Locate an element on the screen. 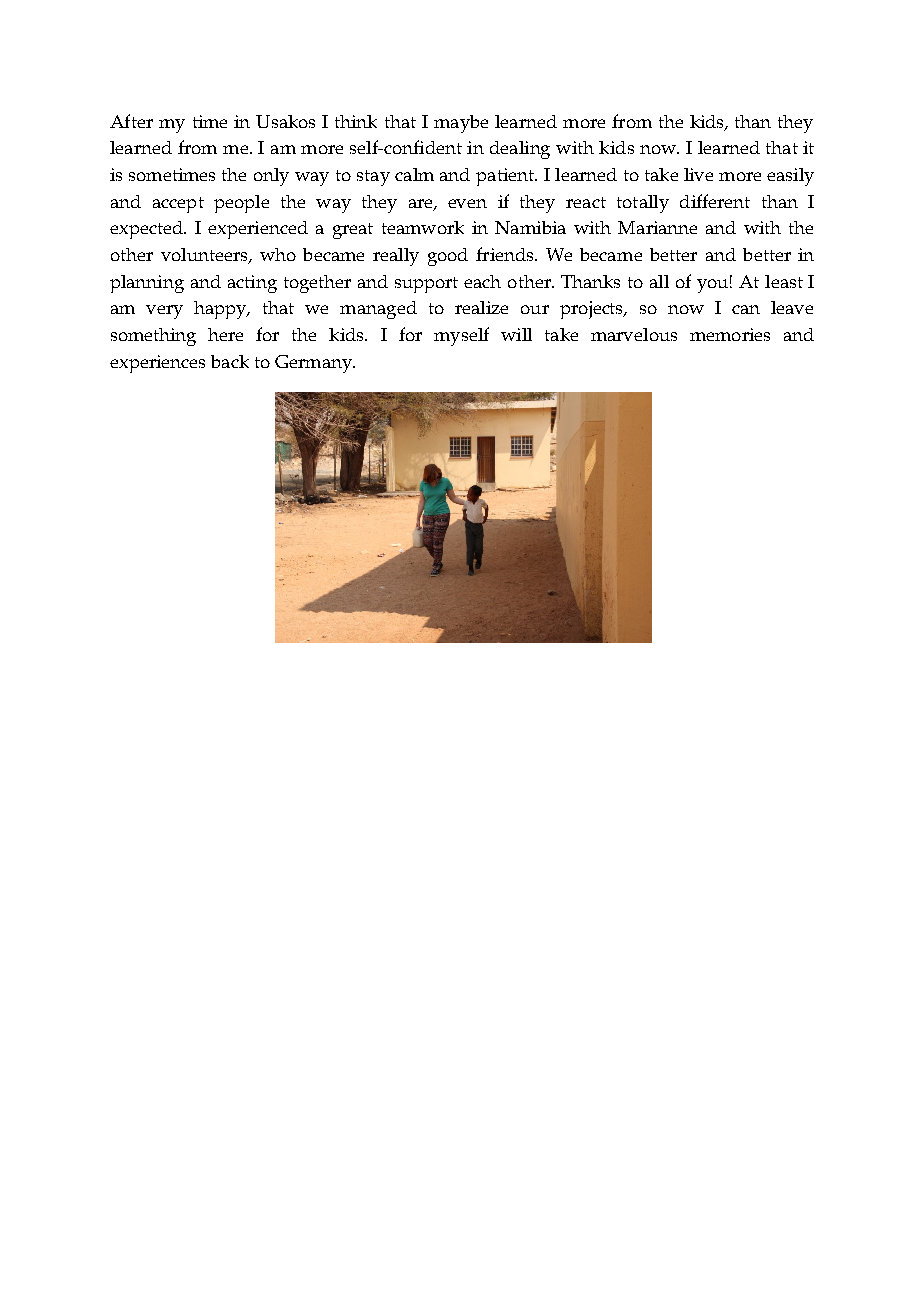 Image resolution: width=924 pixels, height=1308 pixels. can is located at coordinates (746, 309).
